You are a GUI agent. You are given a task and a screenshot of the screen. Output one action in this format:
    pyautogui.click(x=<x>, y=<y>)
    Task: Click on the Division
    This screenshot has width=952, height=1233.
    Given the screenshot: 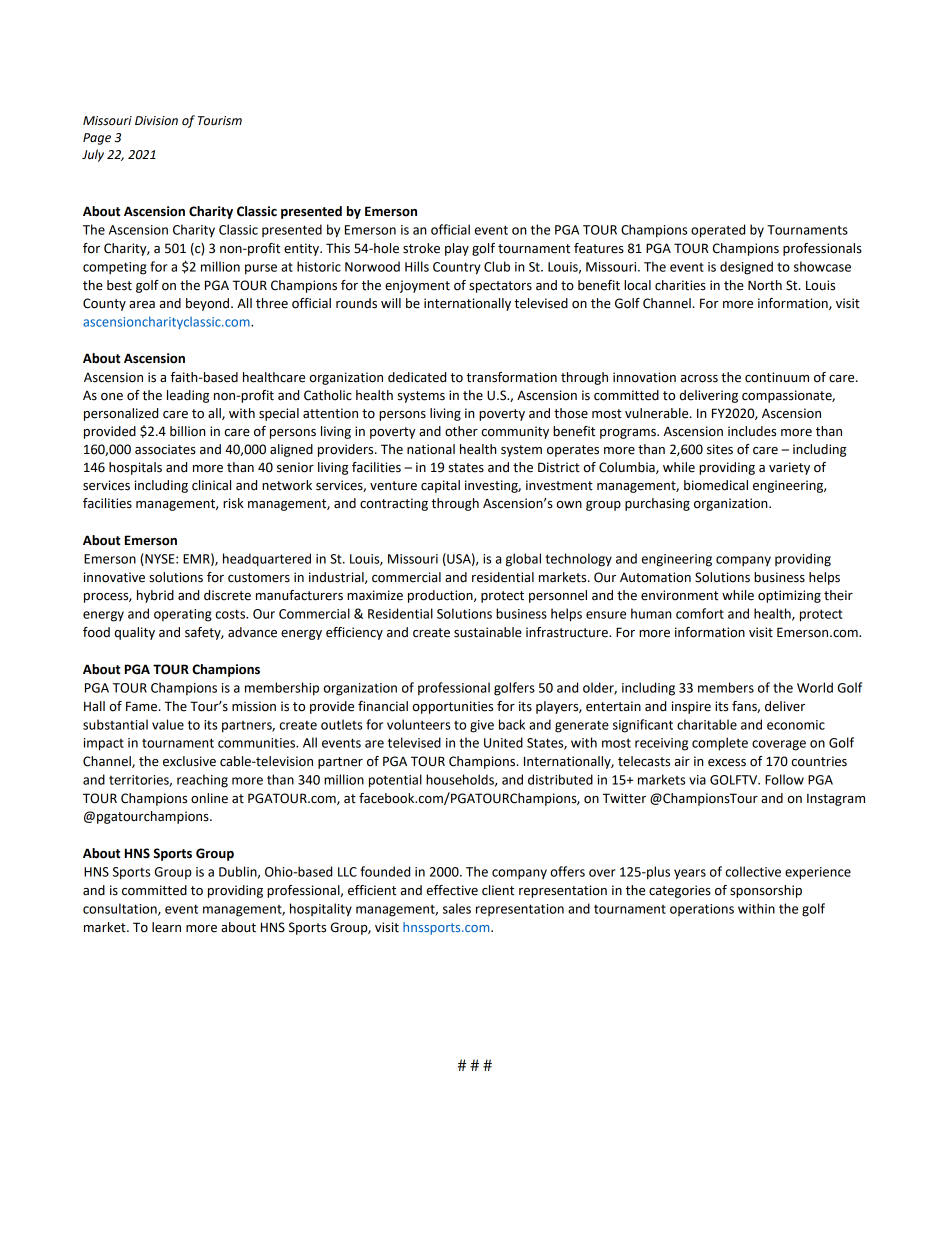 What is the action you would take?
    pyautogui.click(x=156, y=121)
